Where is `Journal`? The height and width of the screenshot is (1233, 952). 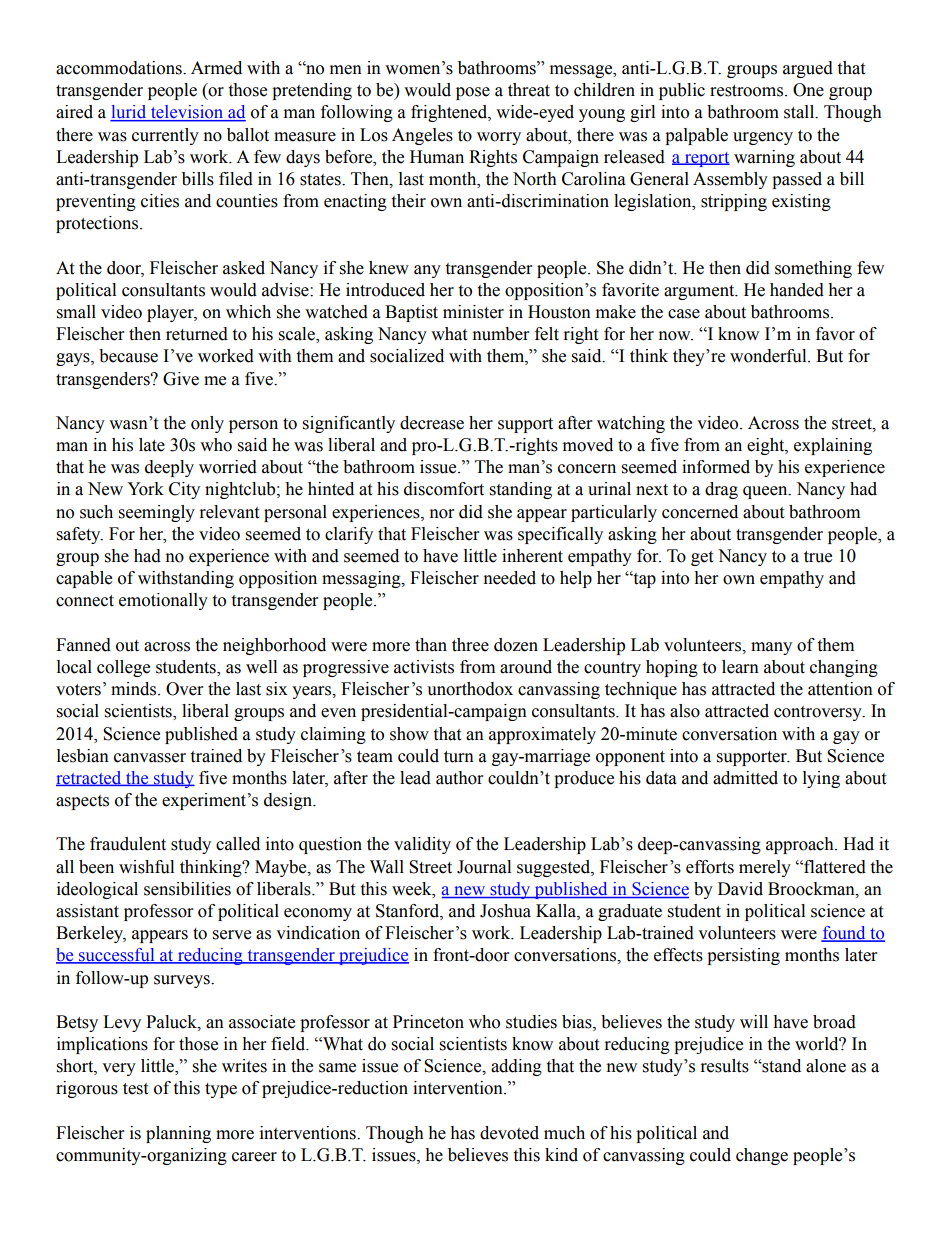 Journal is located at coordinates (484, 867).
